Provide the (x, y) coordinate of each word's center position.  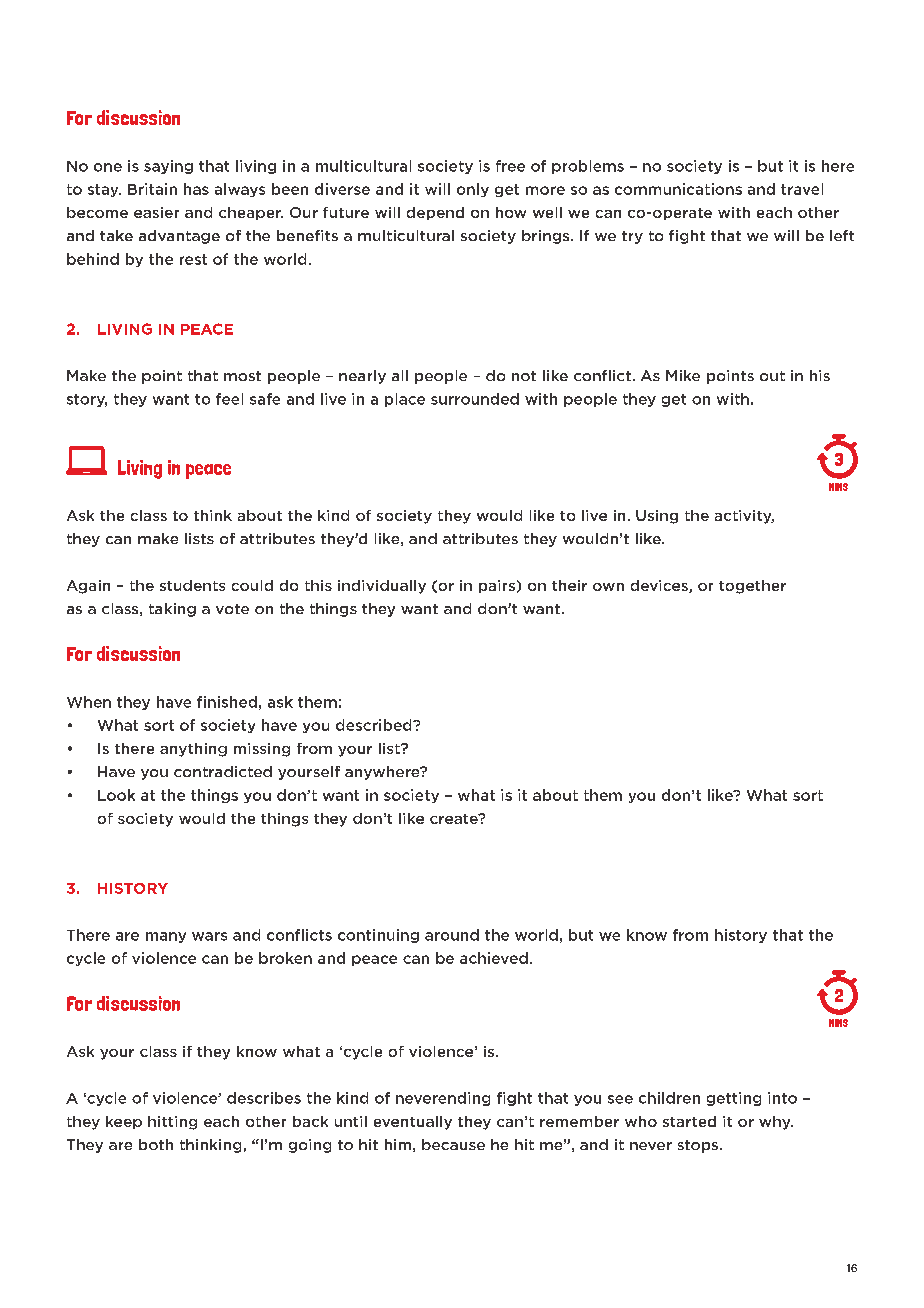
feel (229, 399)
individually (382, 587)
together (752, 587)
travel (802, 189)
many (166, 937)
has (196, 189)
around (452, 935)
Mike (683, 375)
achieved (494, 958)
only (473, 190)
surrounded (475, 399)
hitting (172, 1123)
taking (172, 610)
